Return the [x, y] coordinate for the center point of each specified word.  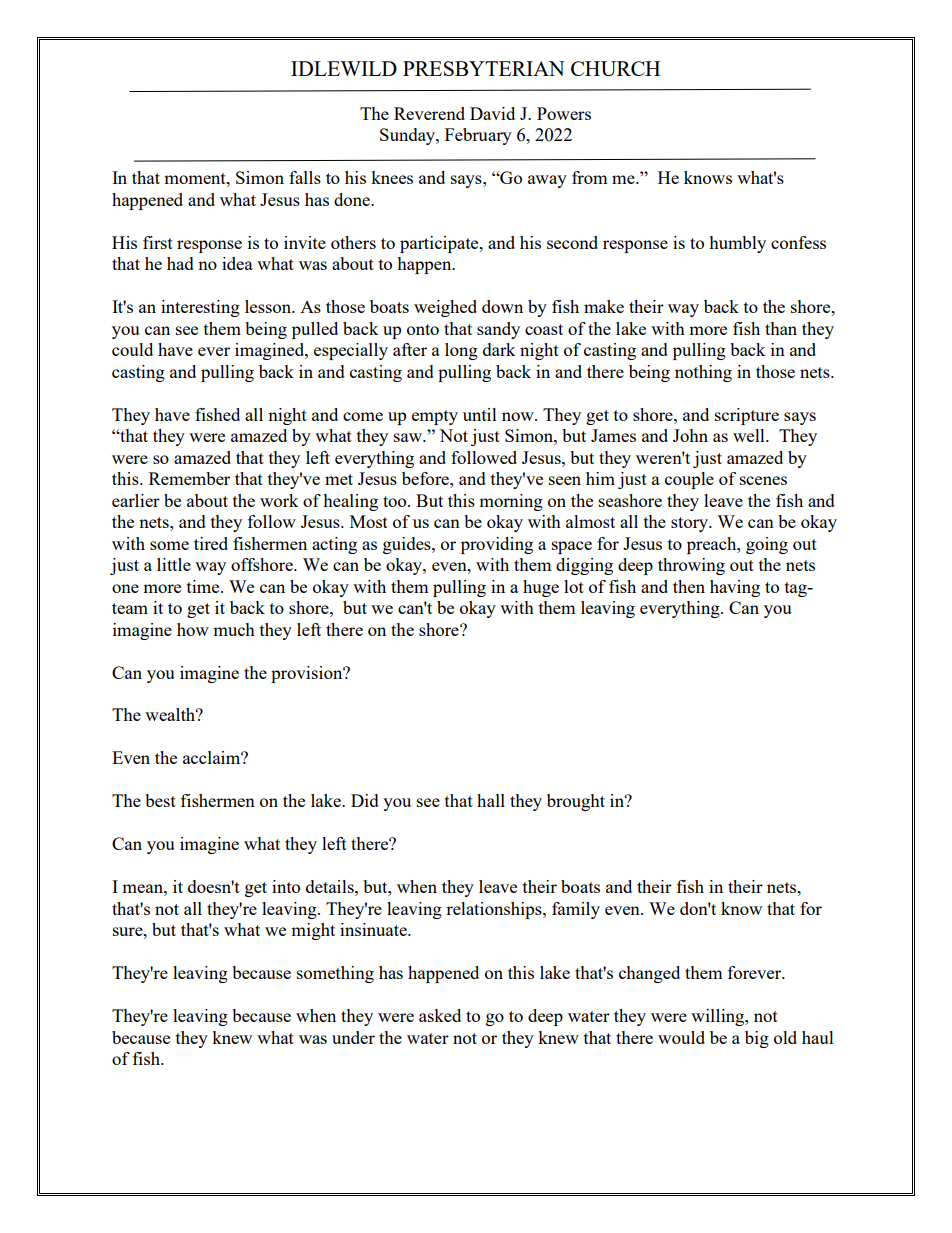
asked [440, 1015]
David [492, 113]
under [353, 1037]
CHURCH [615, 68]
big [757, 1039]
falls [305, 177]
